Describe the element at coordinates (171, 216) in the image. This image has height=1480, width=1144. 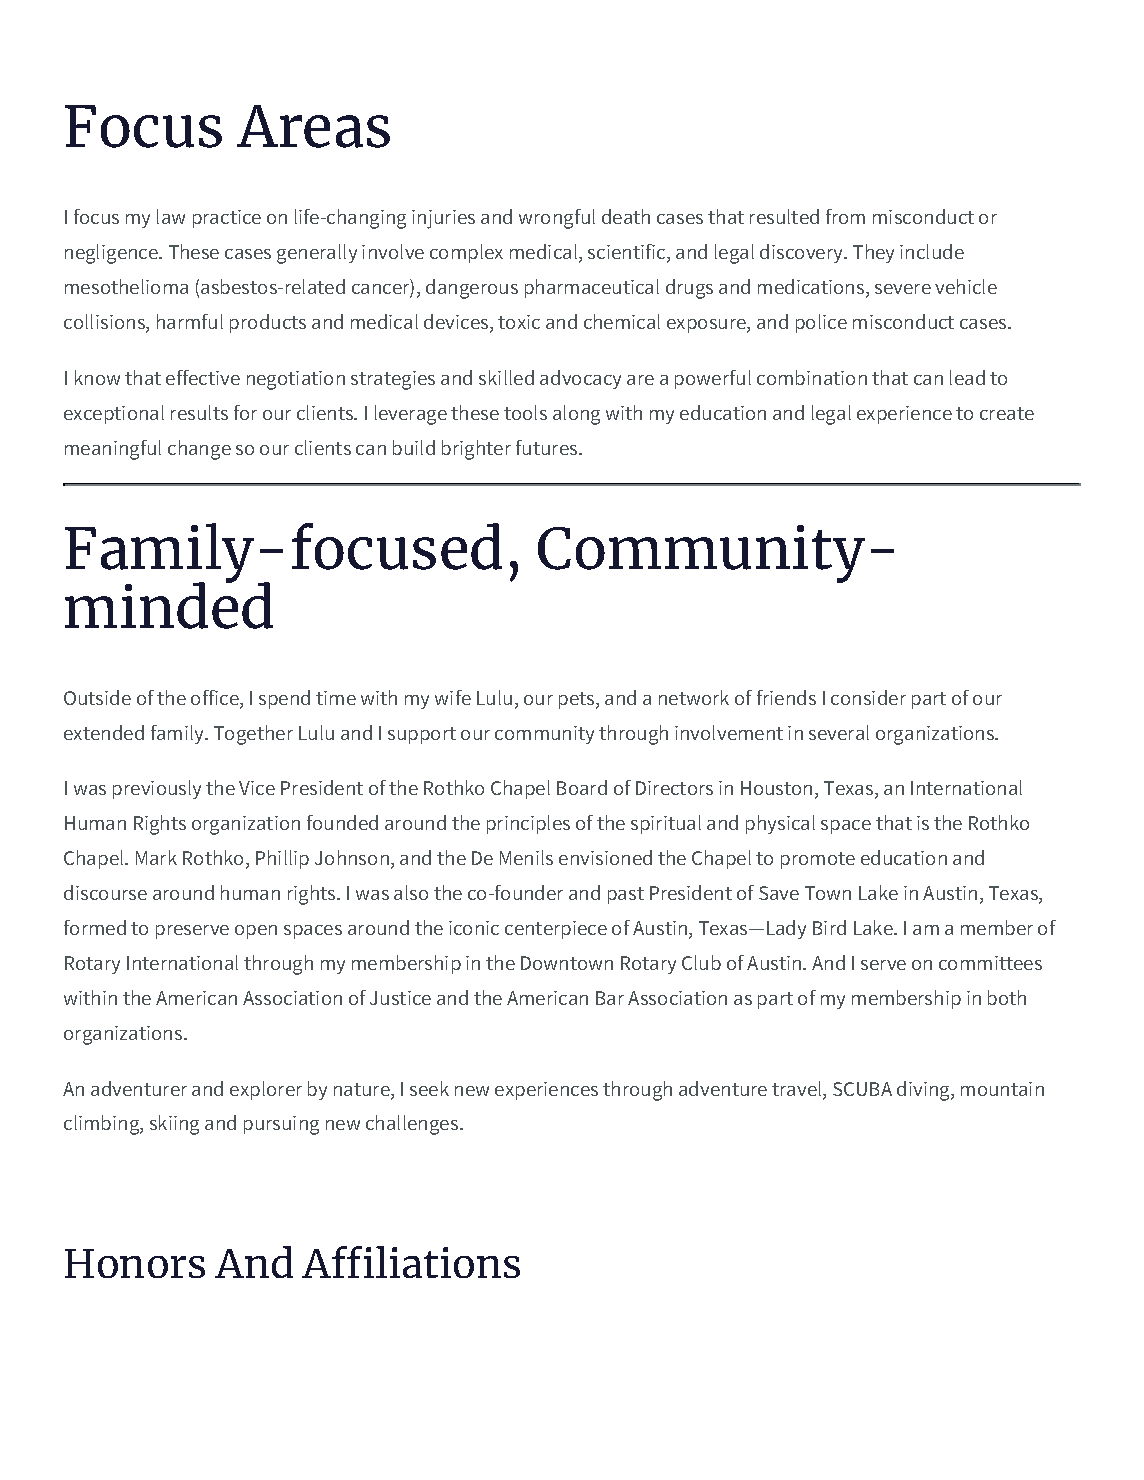
I see `law` at that location.
